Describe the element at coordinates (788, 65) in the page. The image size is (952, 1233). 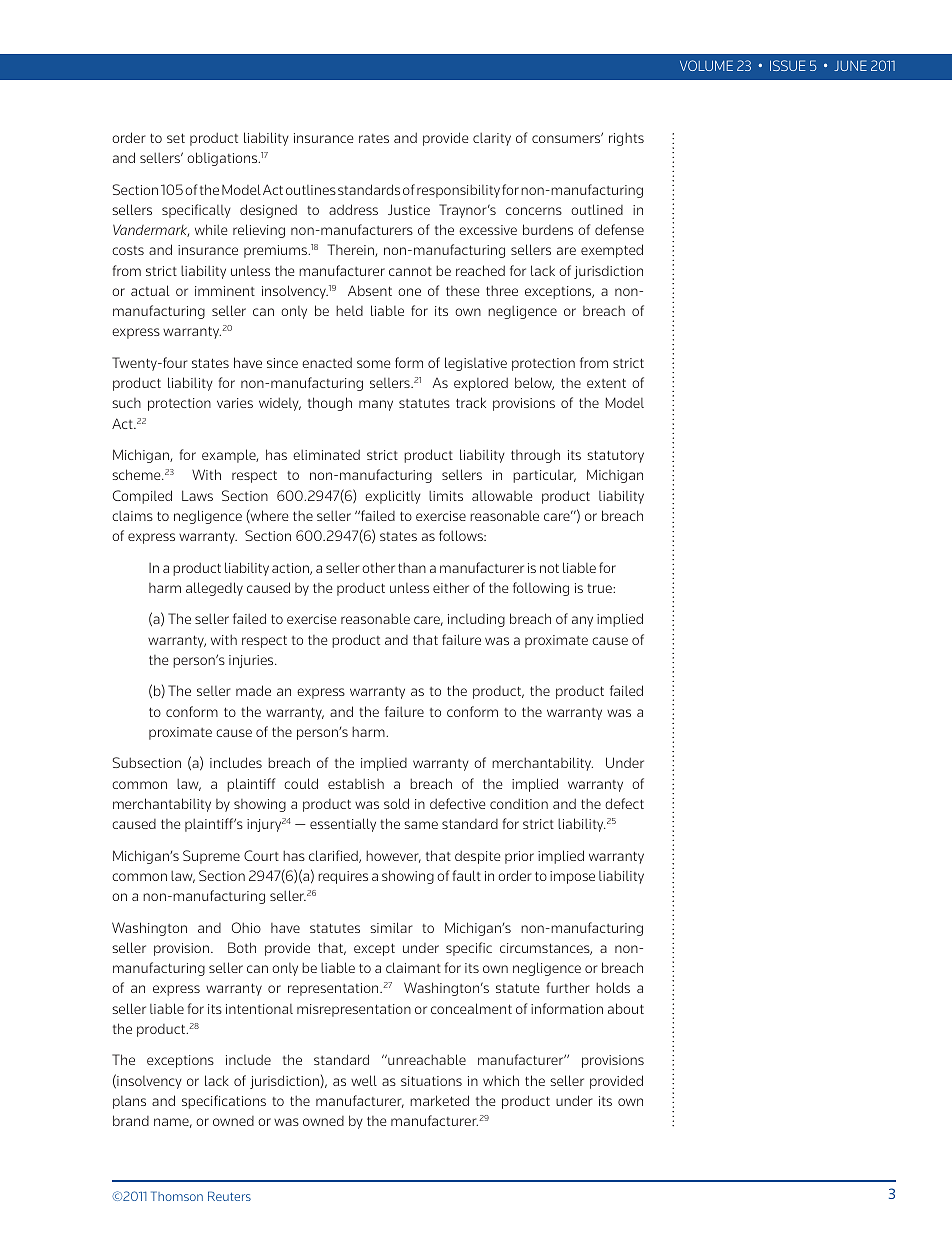
I see `ISSUE` at that location.
